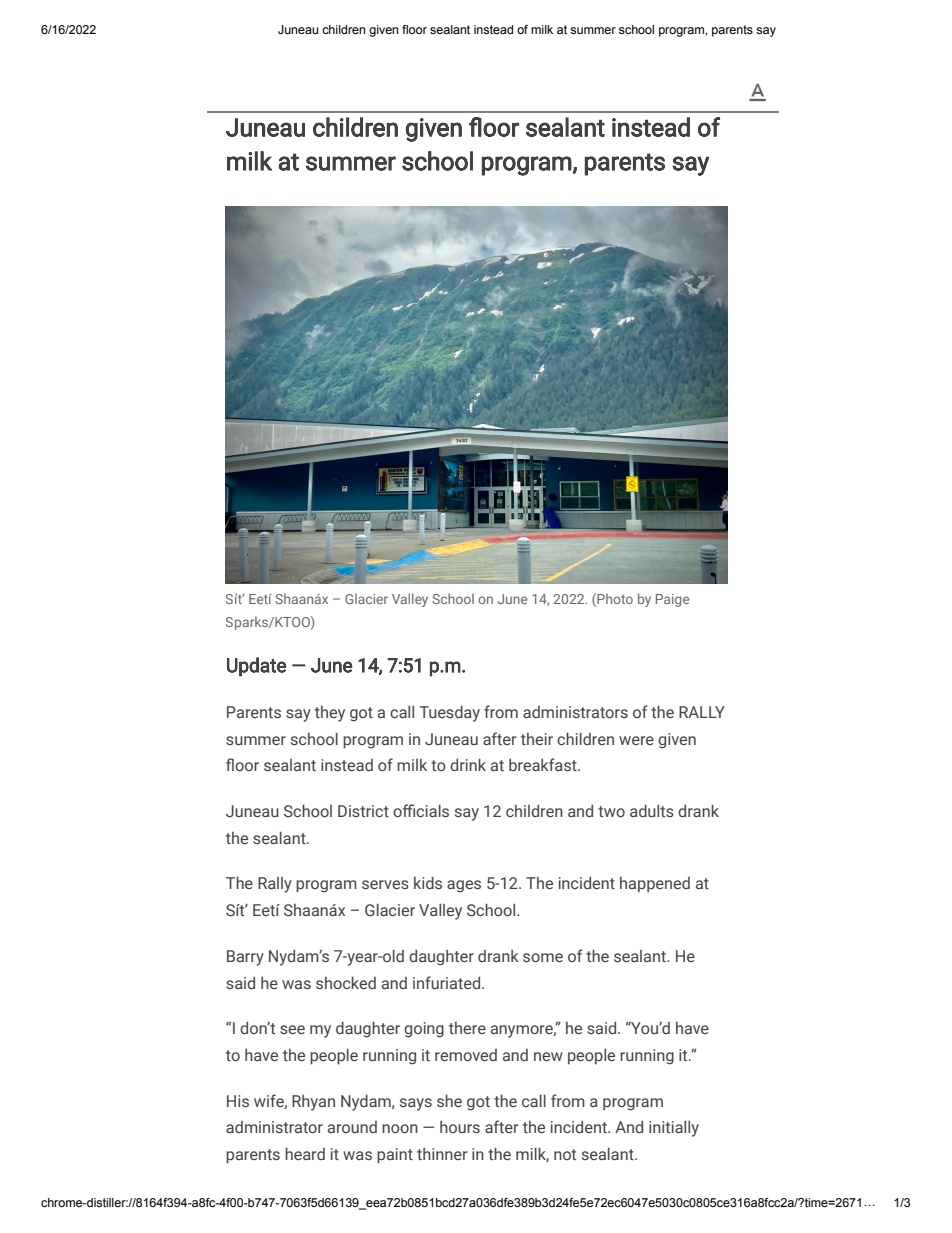  What do you see at coordinates (611, 811) in the document?
I see `two` at bounding box center [611, 811].
